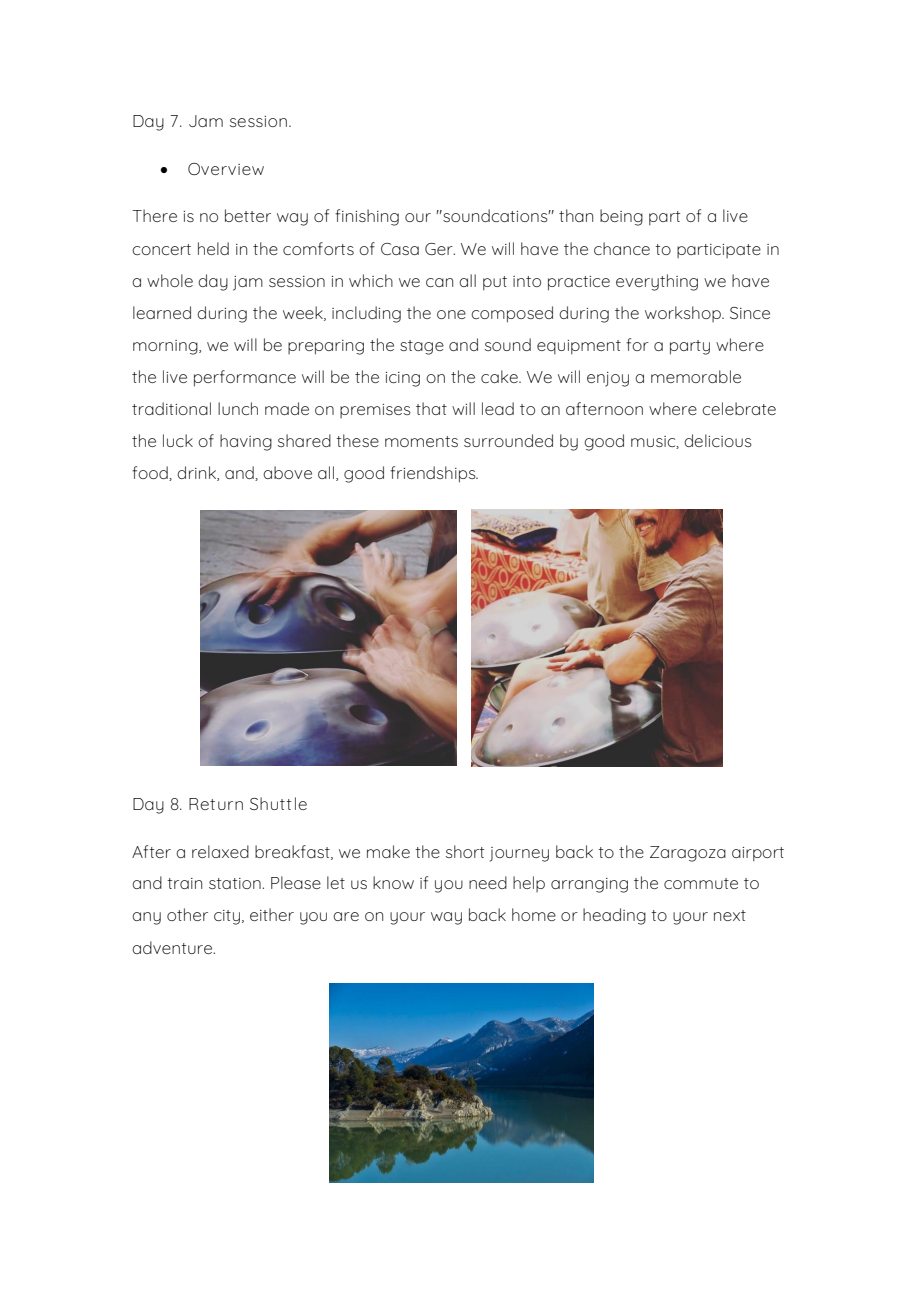  I want to click on Ger, so click(440, 249).
